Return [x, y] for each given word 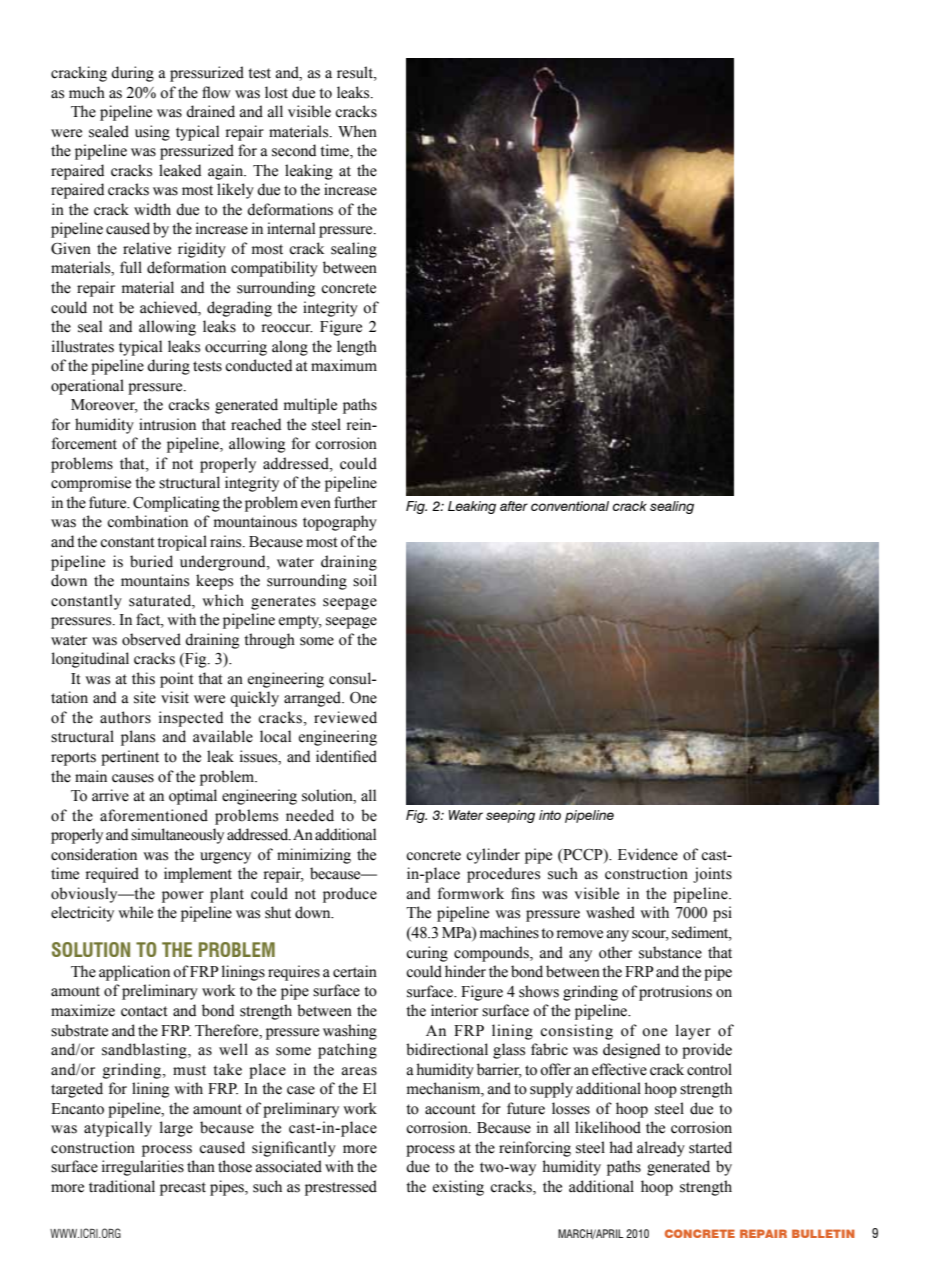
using [152, 133]
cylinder [493, 856]
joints [712, 875]
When [357, 131]
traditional [122, 1186]
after [514, 506]
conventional [570, 506]
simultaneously [177, 836]
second [294, 150]
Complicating [176, 504]
